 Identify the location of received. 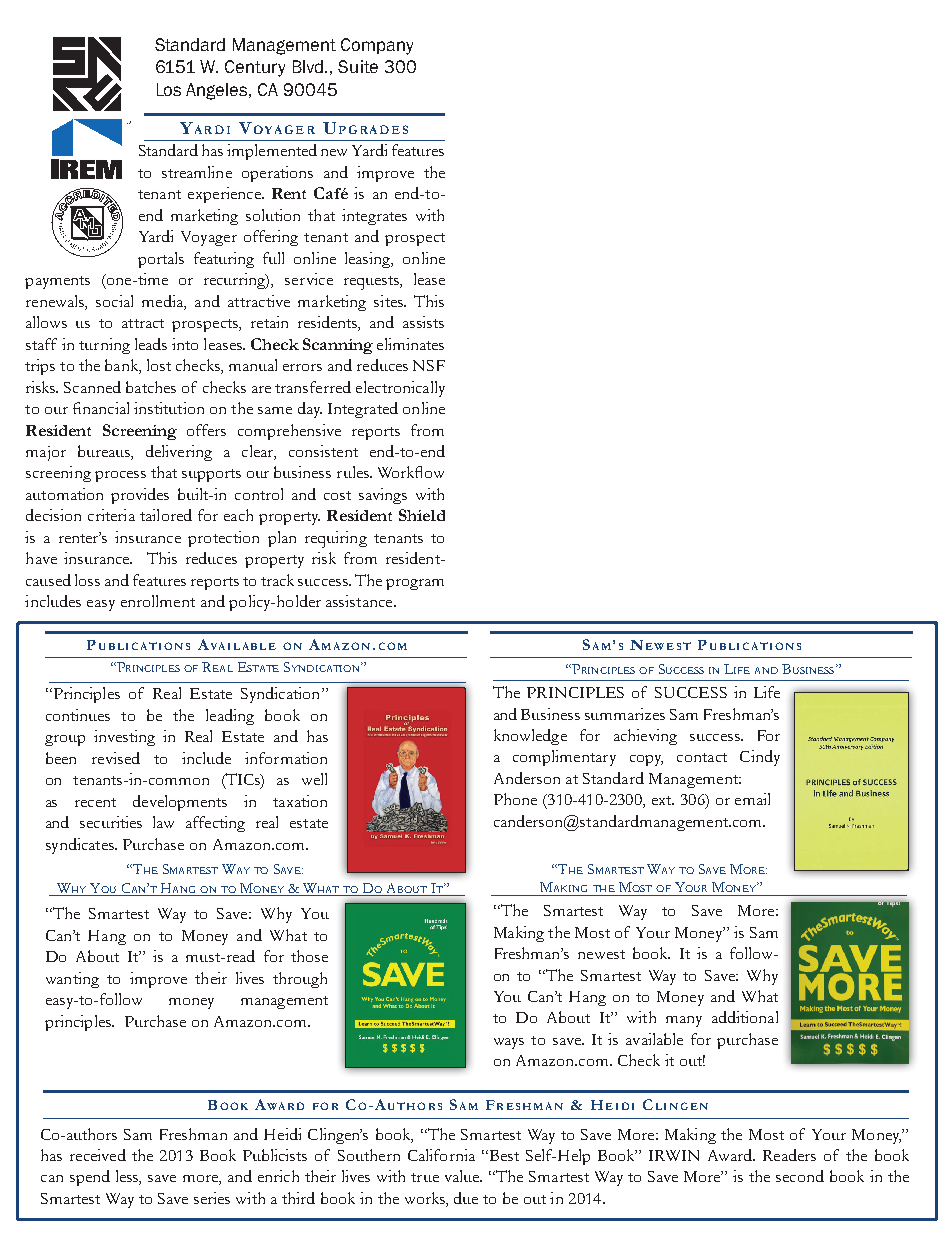
(98, 1155).
